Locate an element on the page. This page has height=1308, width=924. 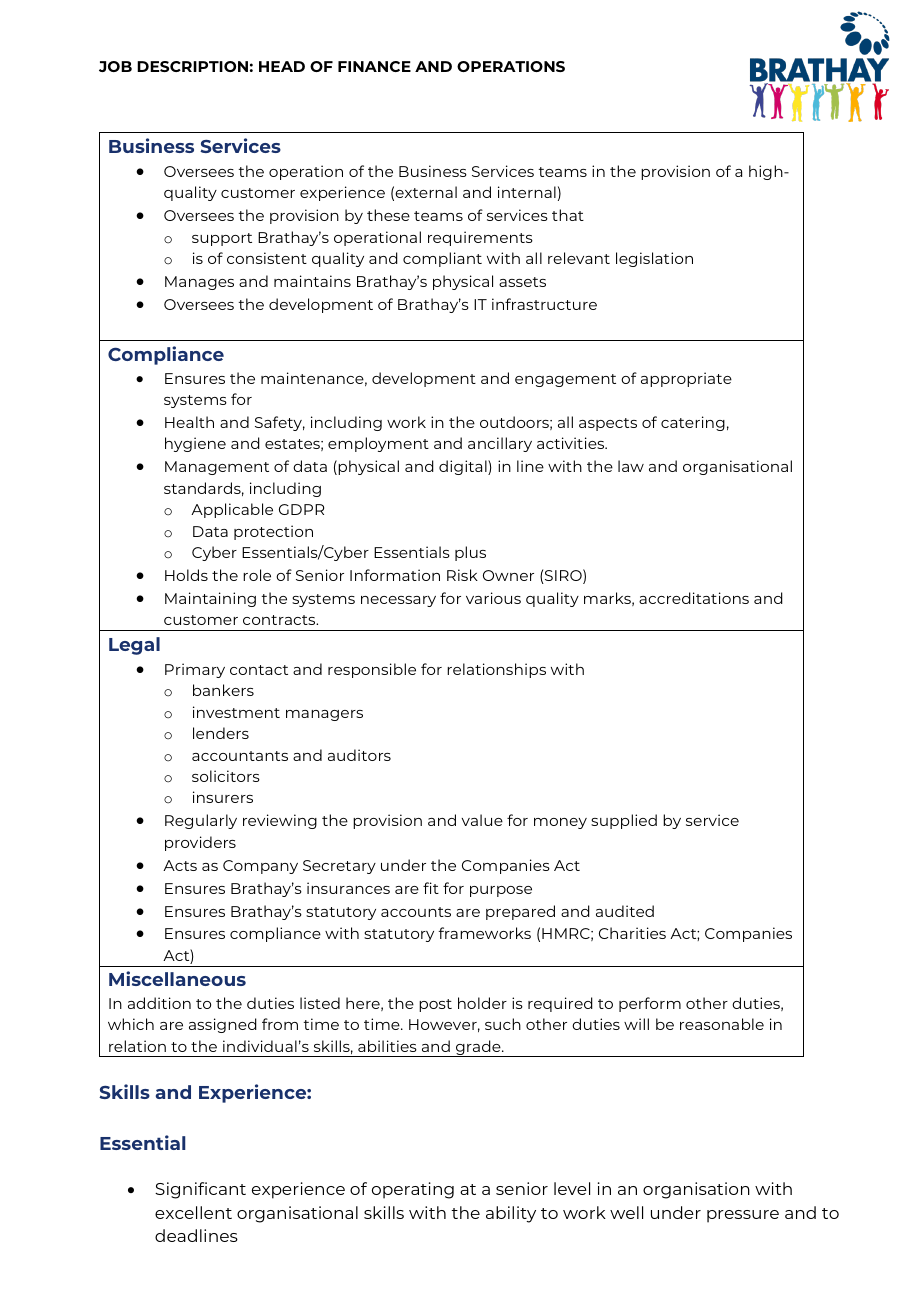
operating is located at coordinates (413, 1190).
